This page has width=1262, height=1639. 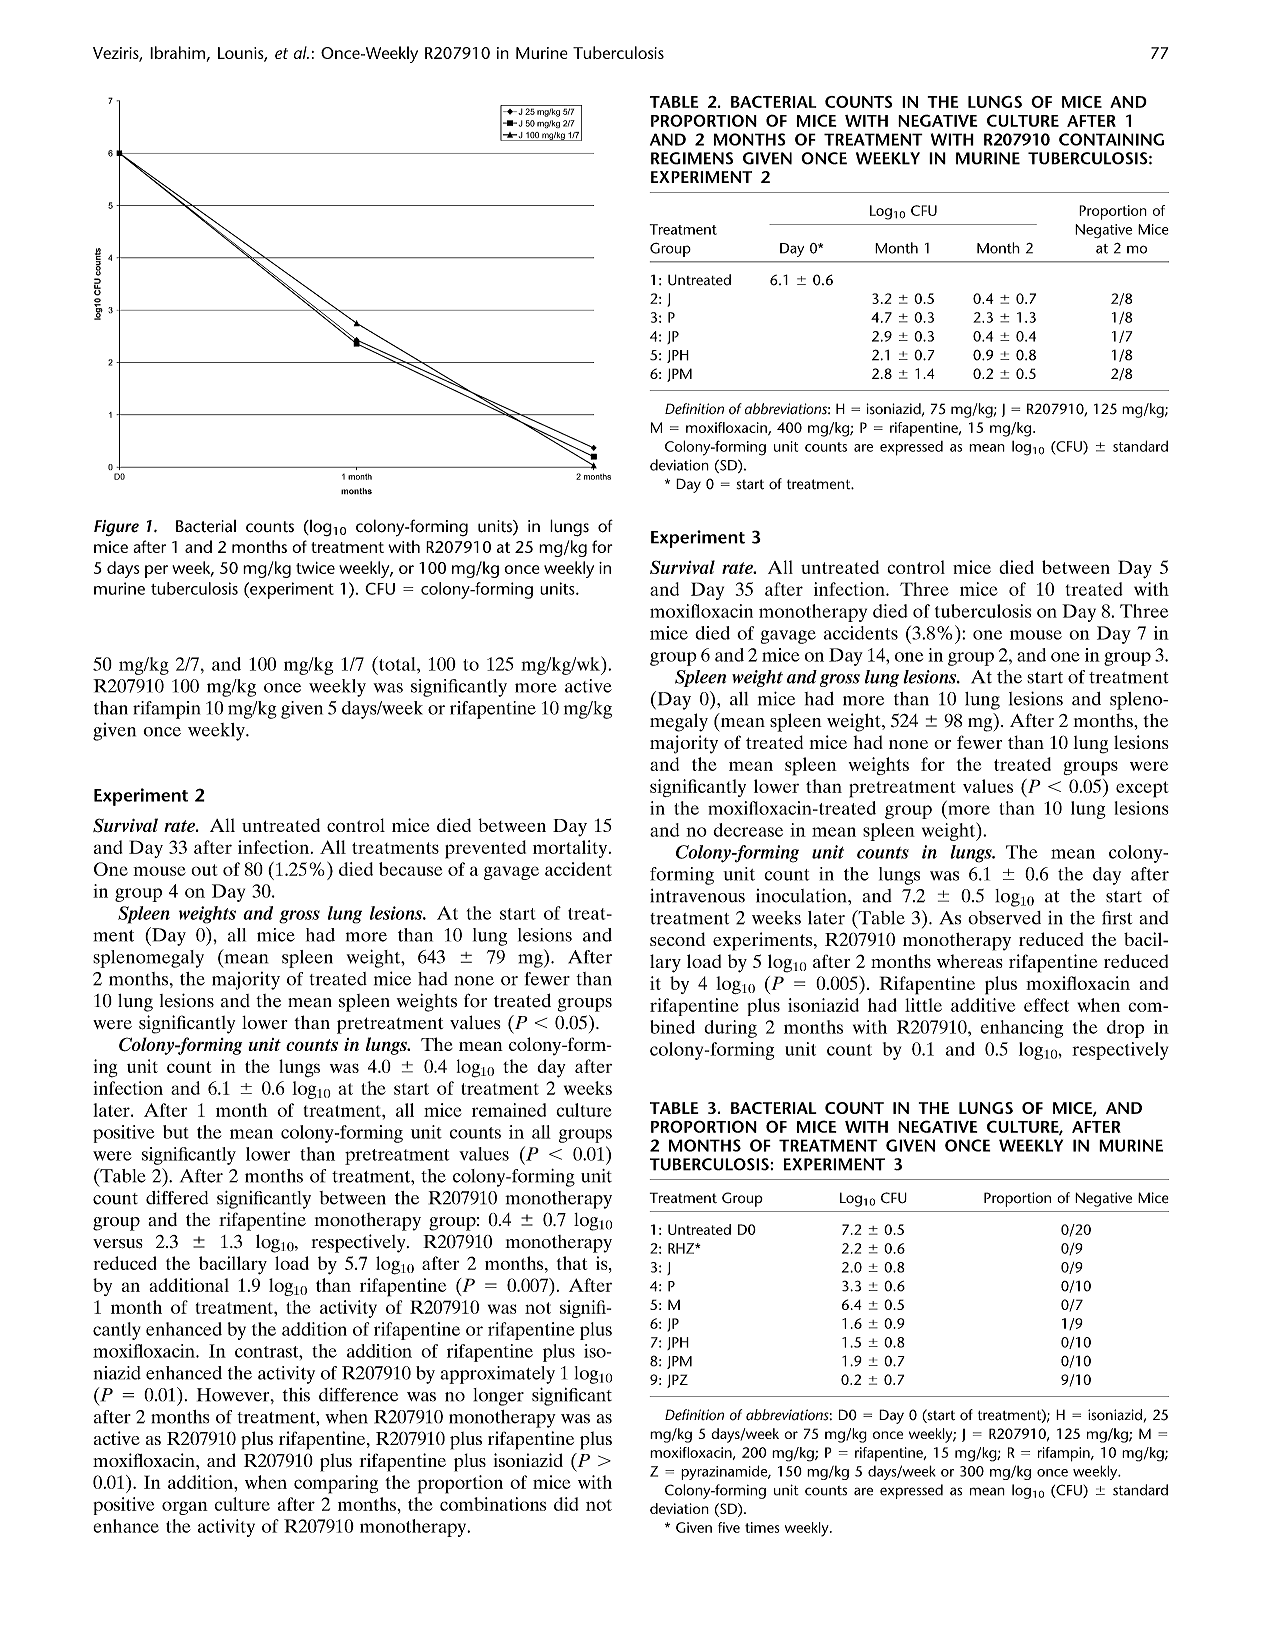 What do you see at coordinates (315, 568) in the page?
I see `twice` at bounding box center [315, 568].
